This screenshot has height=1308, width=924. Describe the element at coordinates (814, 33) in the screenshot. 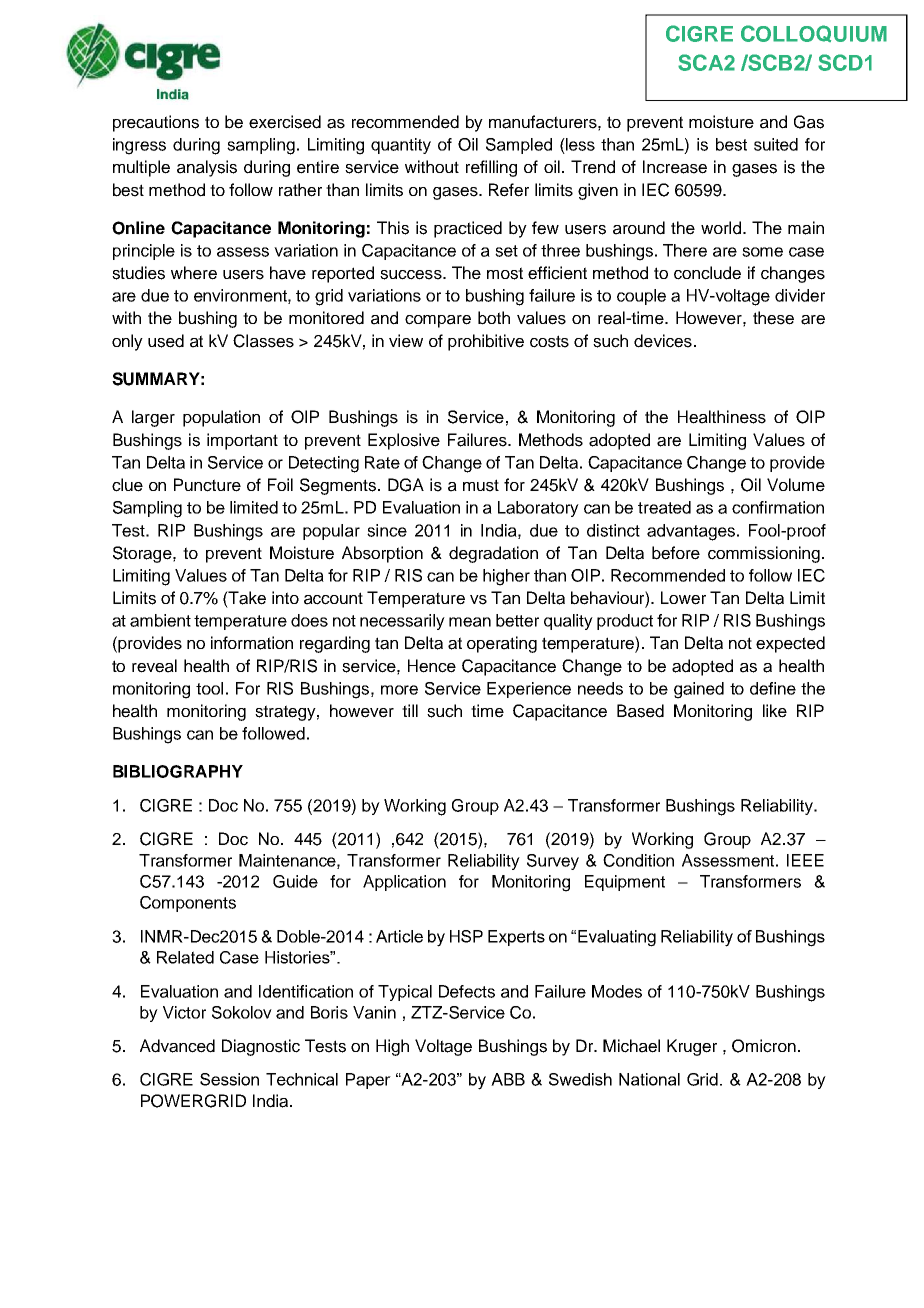

I see `COLLOQUIUM` at that location.
